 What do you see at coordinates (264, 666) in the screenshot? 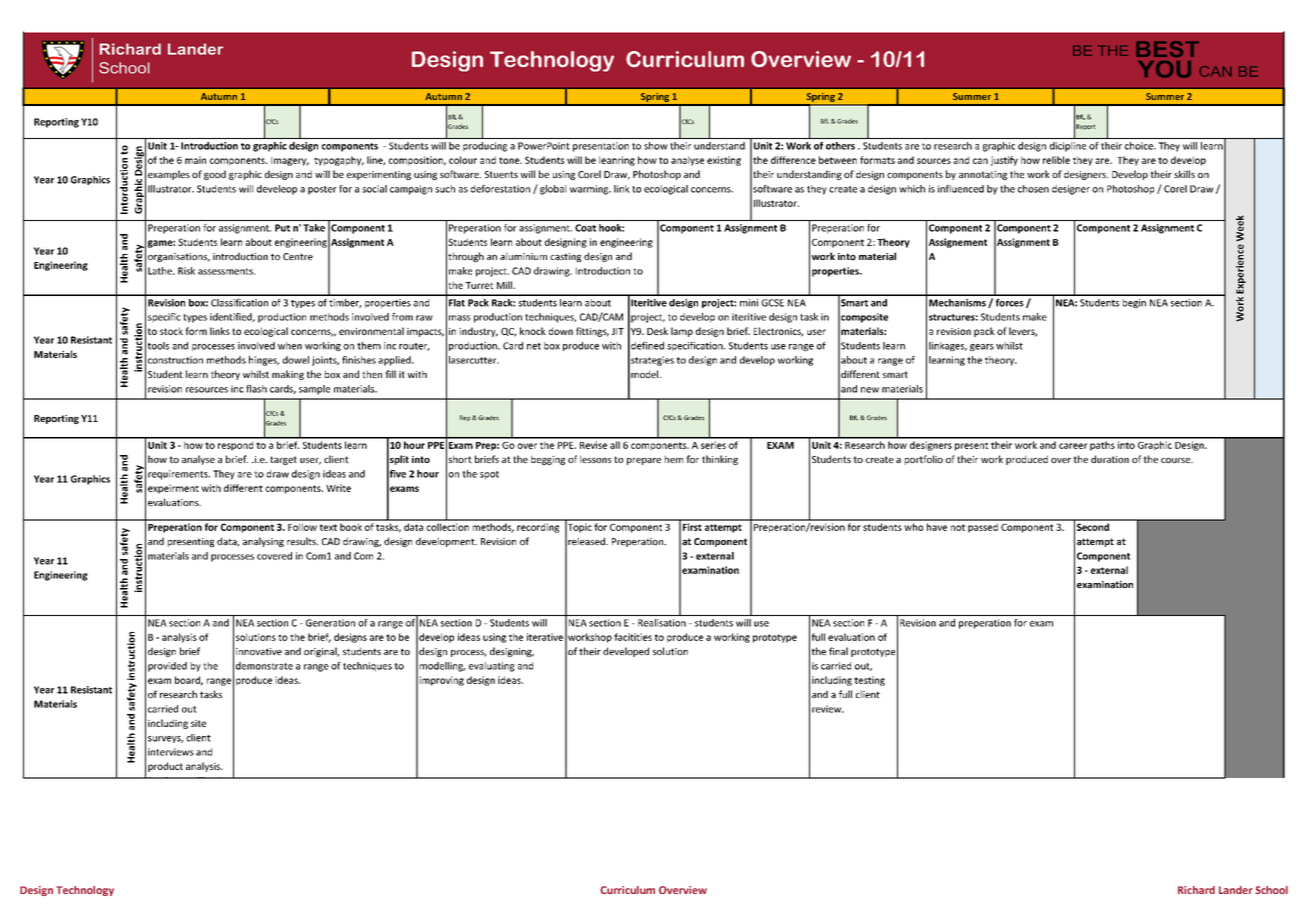
I see `demonstrate` at bounding box center [264, 666].
